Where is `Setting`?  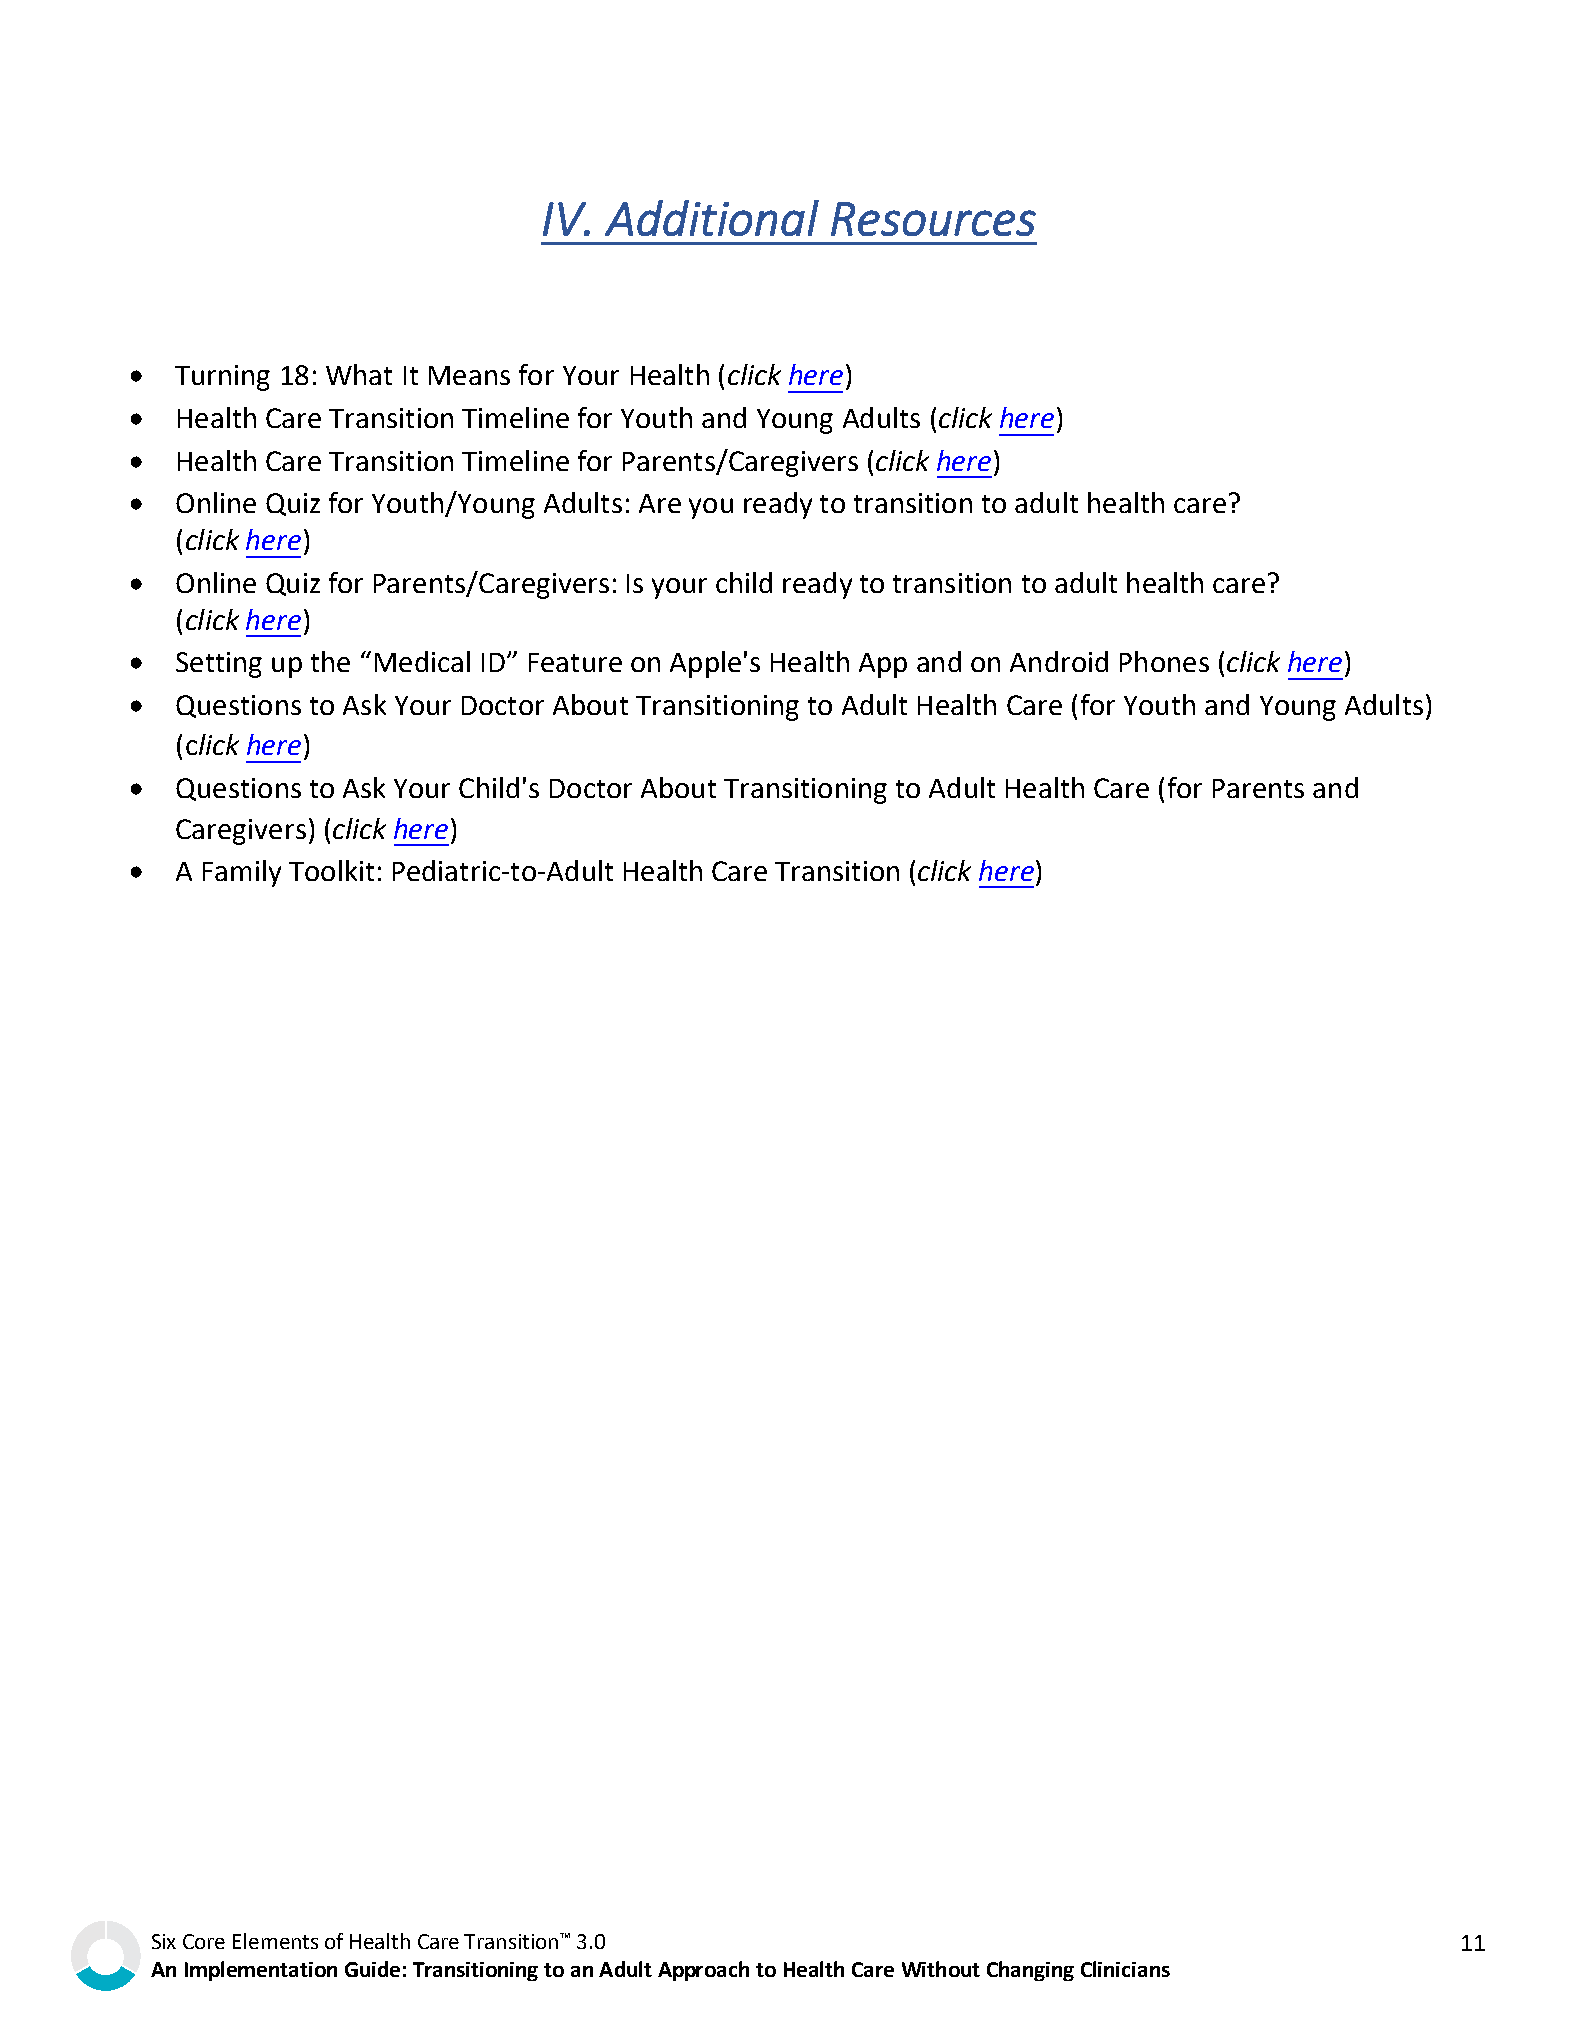
Setting is located at coordinates (219, 665).
